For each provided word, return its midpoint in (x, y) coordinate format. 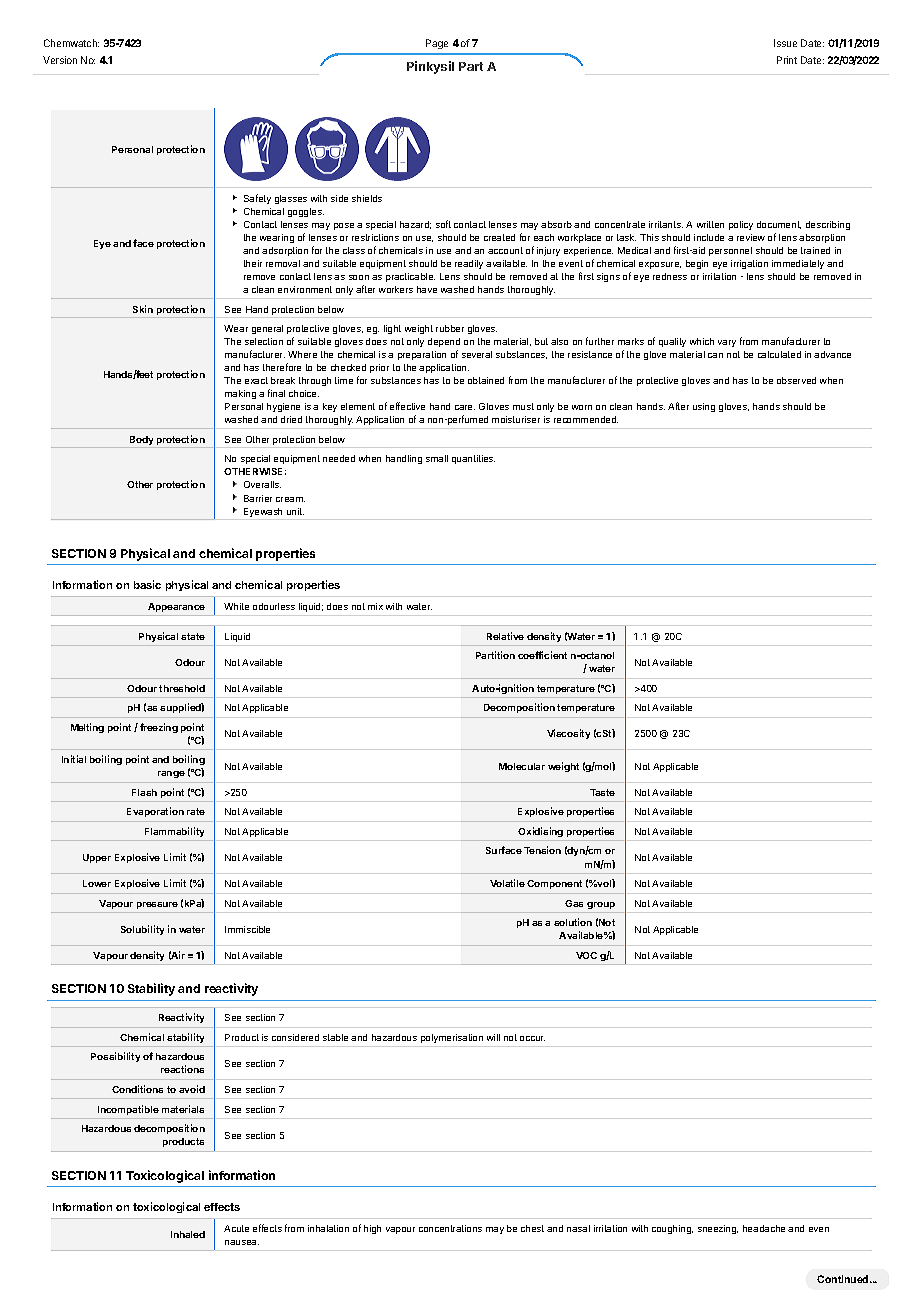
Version (60, 60)
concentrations (450, 1228)
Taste (602, 792)
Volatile (507, 883)
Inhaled (188, 1234)
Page (437, 44)
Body (141, 442)
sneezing (718, 1229)
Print (787, 60)
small (437, 458)
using (704, 407)
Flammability (174, 832)
